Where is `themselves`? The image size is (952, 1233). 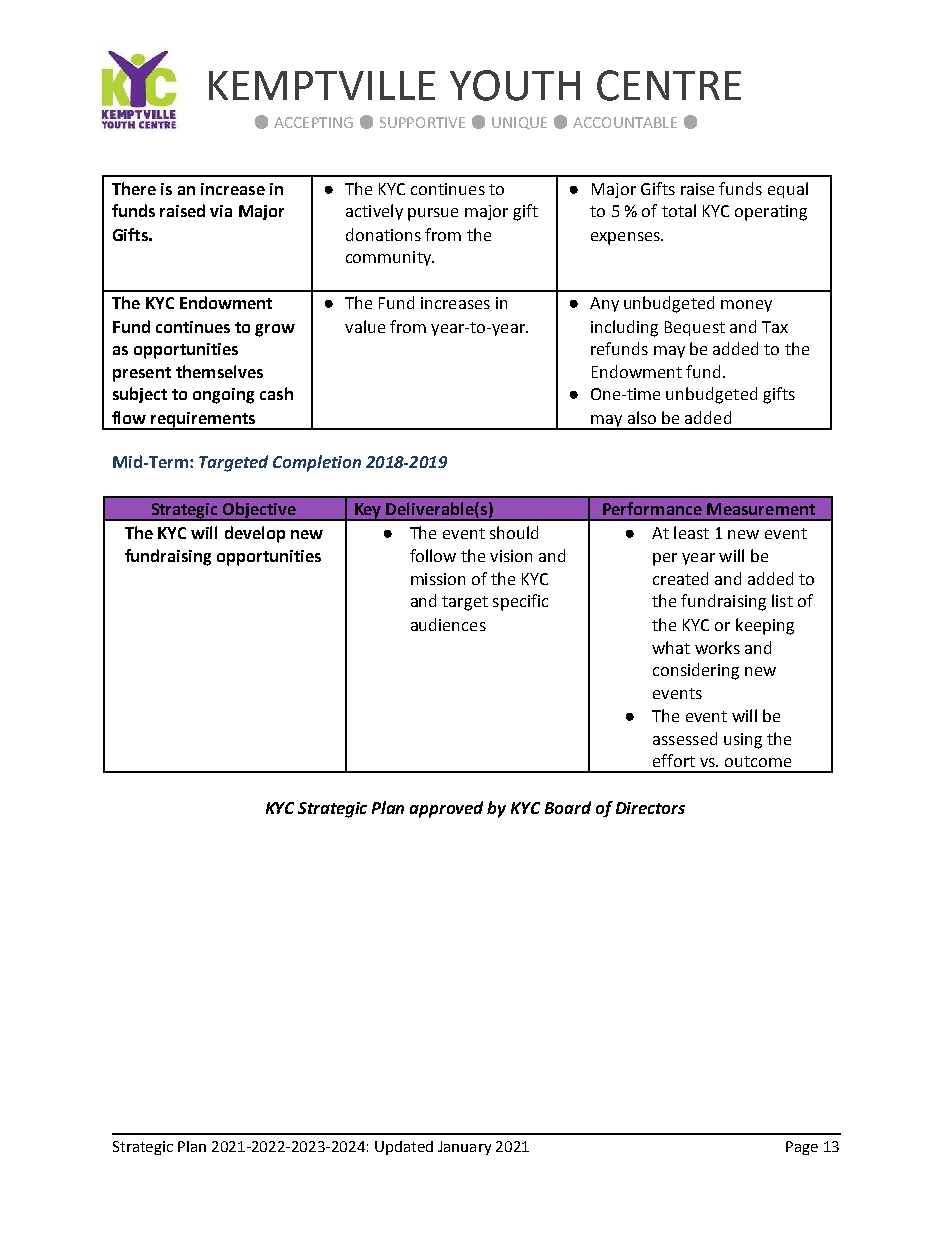
themselves is located at coordinates (219, 371).
